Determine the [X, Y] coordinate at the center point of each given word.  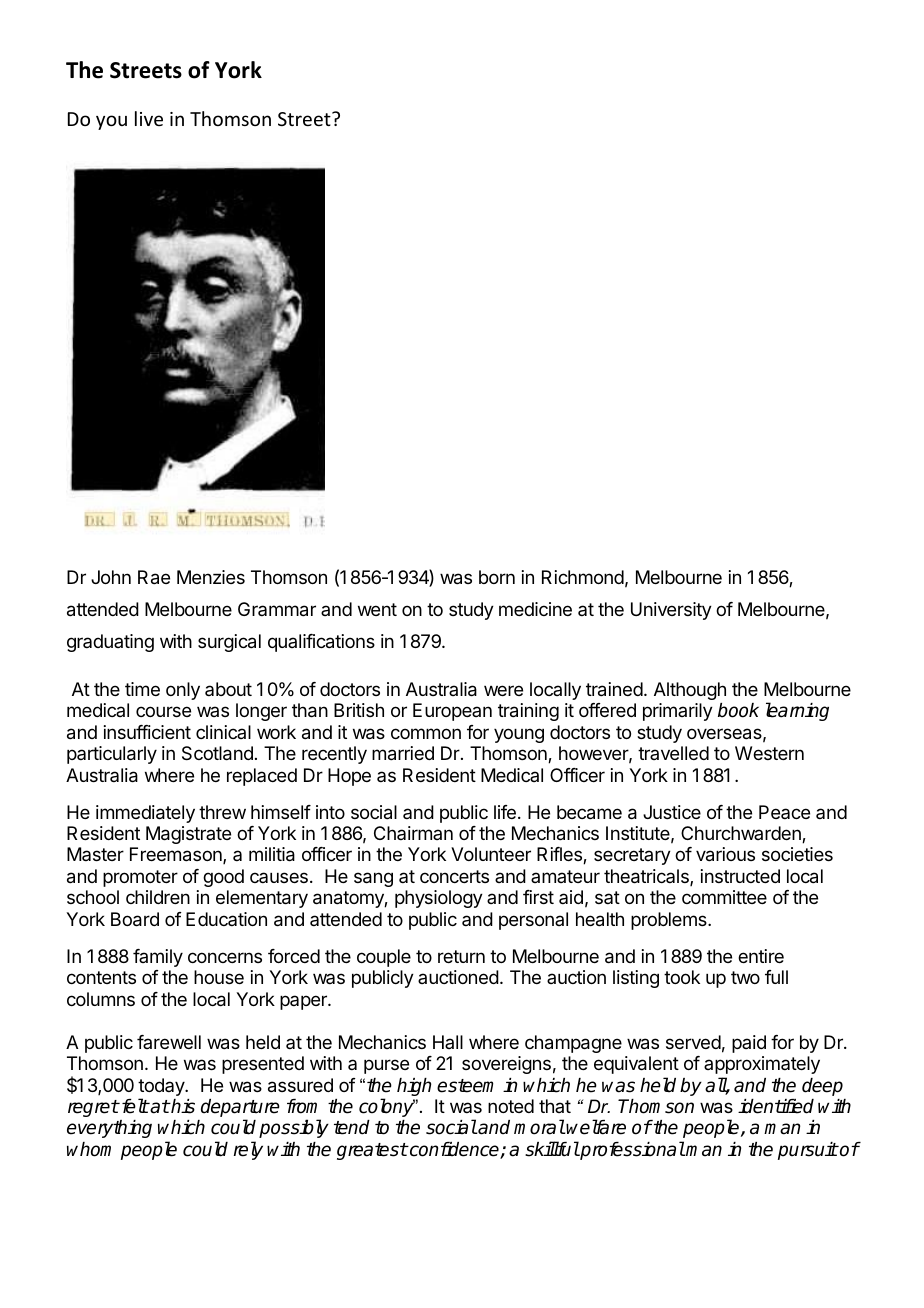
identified [776, 1106]
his [182, 1106]
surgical [229, 643]
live [149, 118]
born [497, 577]
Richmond [583, 577]
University [671, 611]
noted [511, 1106]
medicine [535, 609]
